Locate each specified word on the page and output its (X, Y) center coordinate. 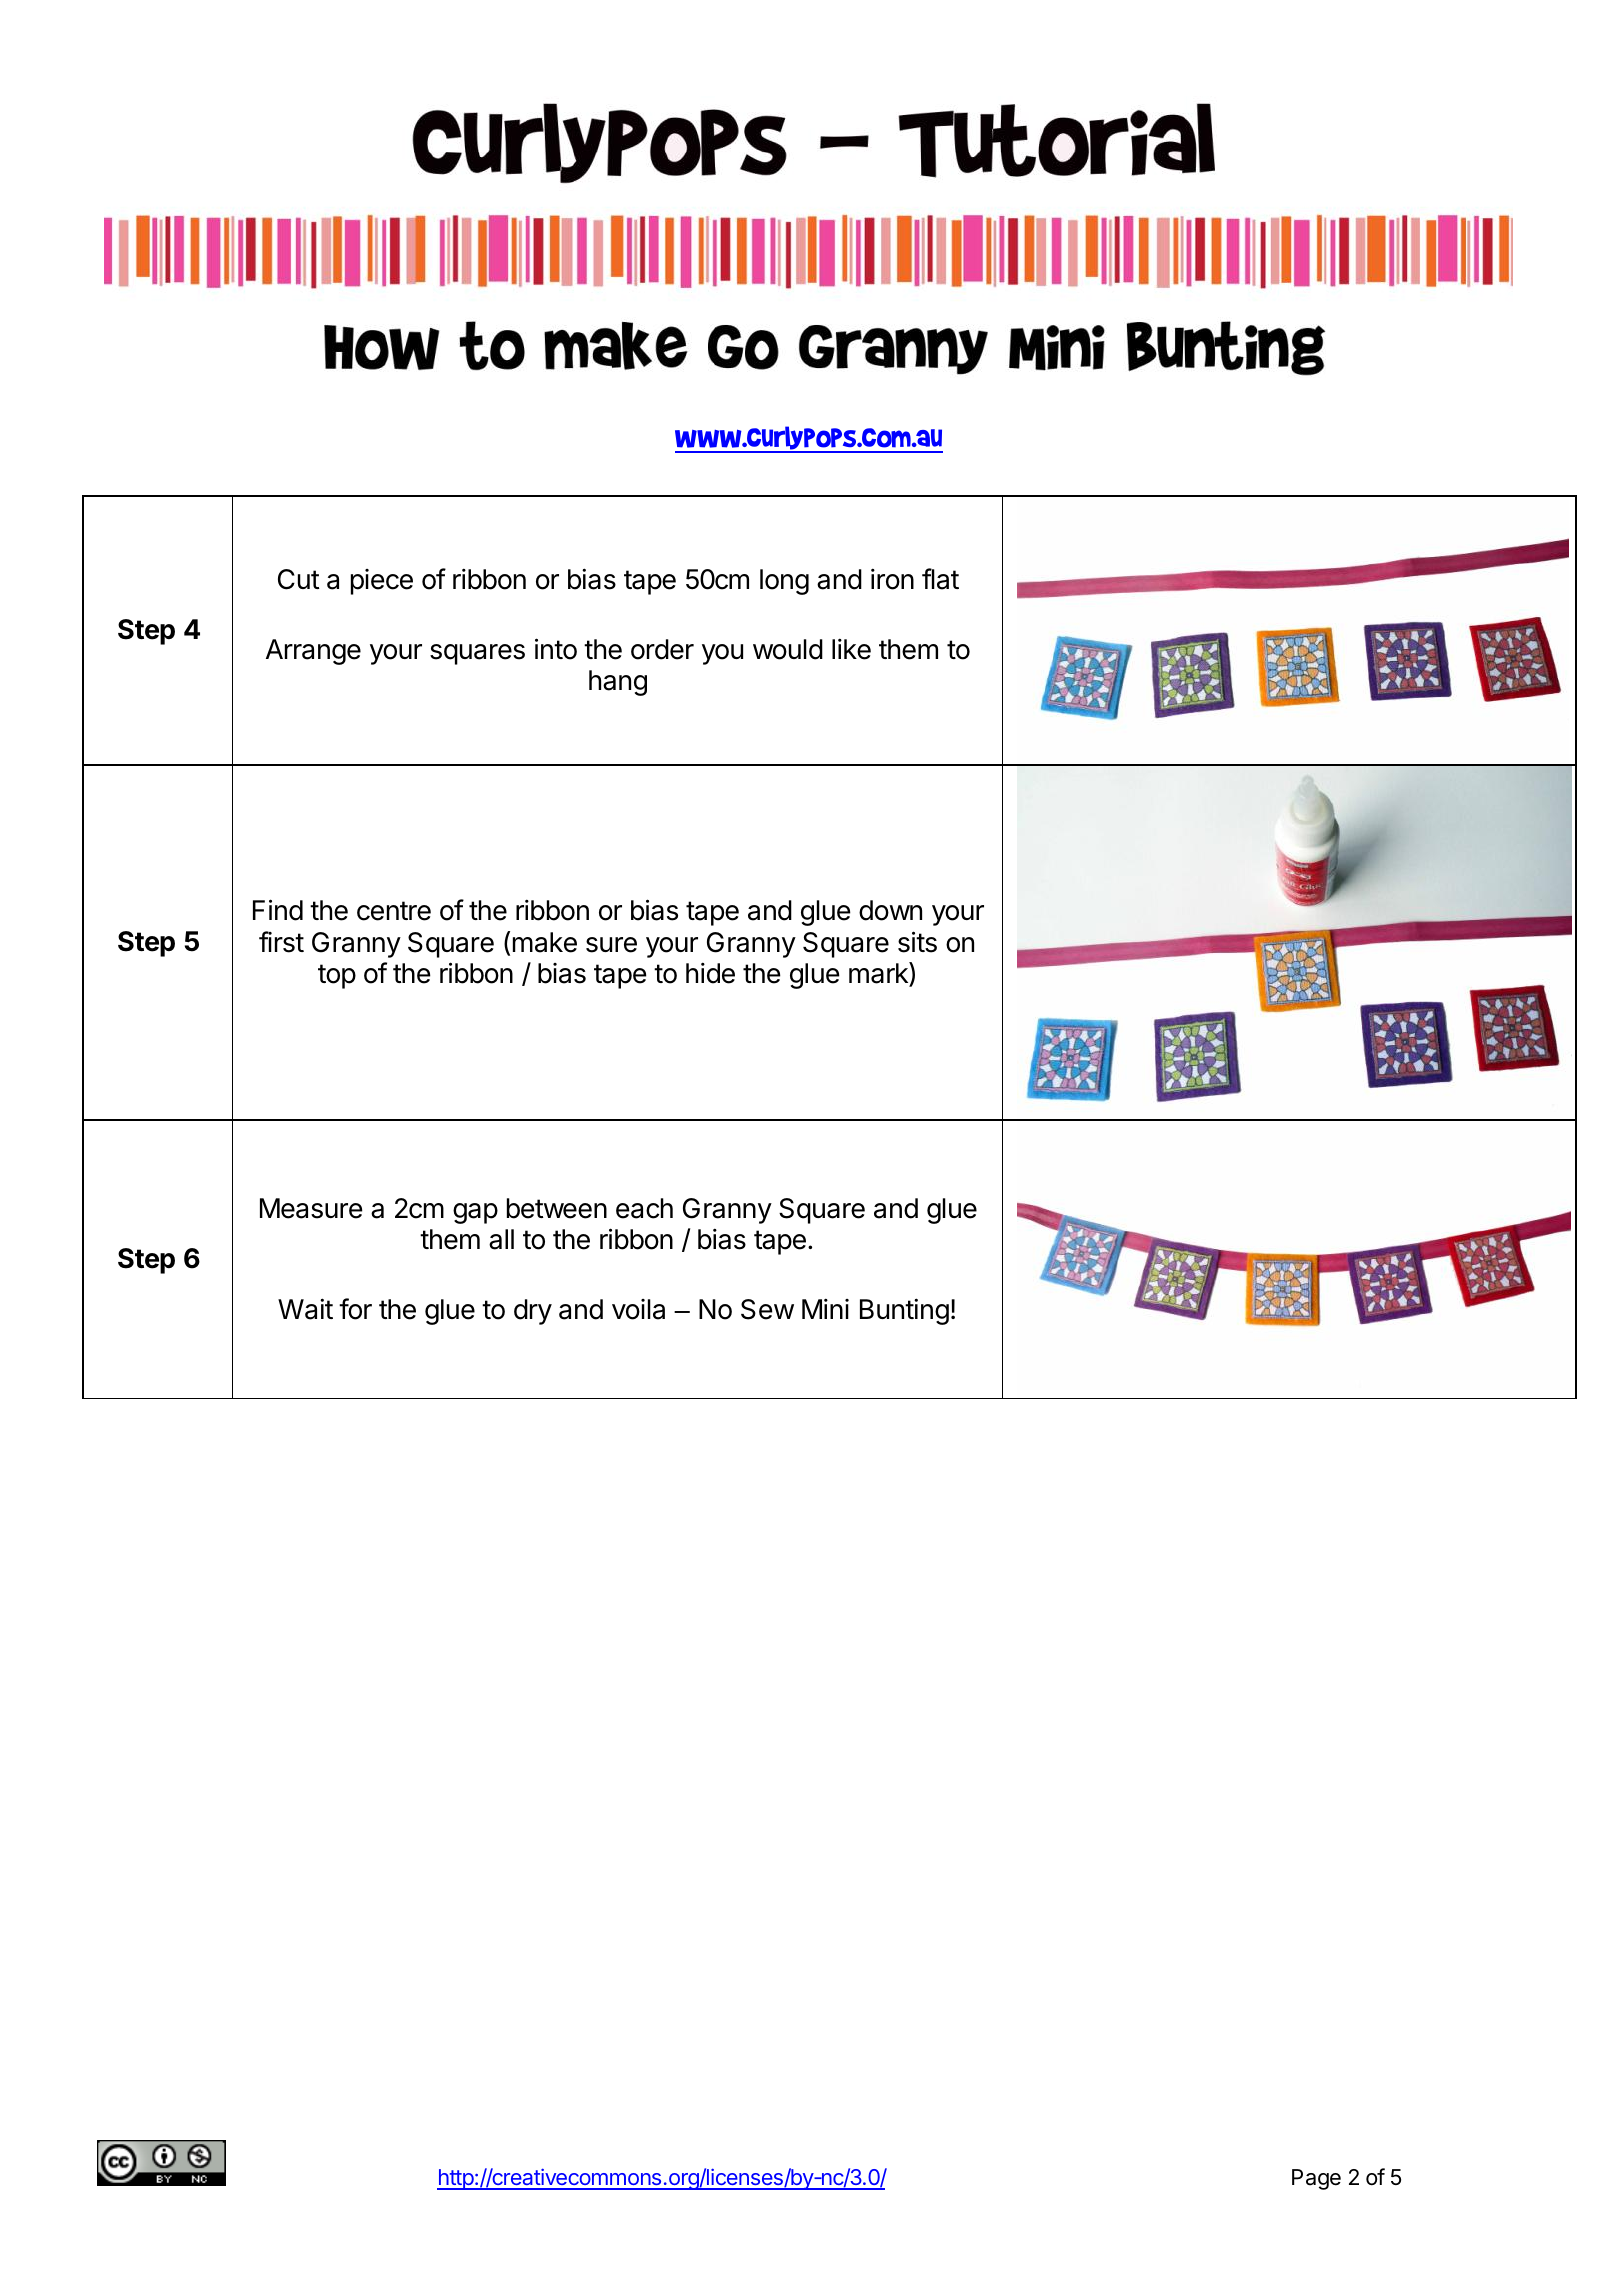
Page (1316, 2179)
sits (917, 942)
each (644, 1208)
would (788, 649)
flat (940, 579)
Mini (825, 1308)
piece (382, 582)
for (355, 1309)
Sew (767, 1309)
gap (475, 1213)
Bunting (904, 1311)
